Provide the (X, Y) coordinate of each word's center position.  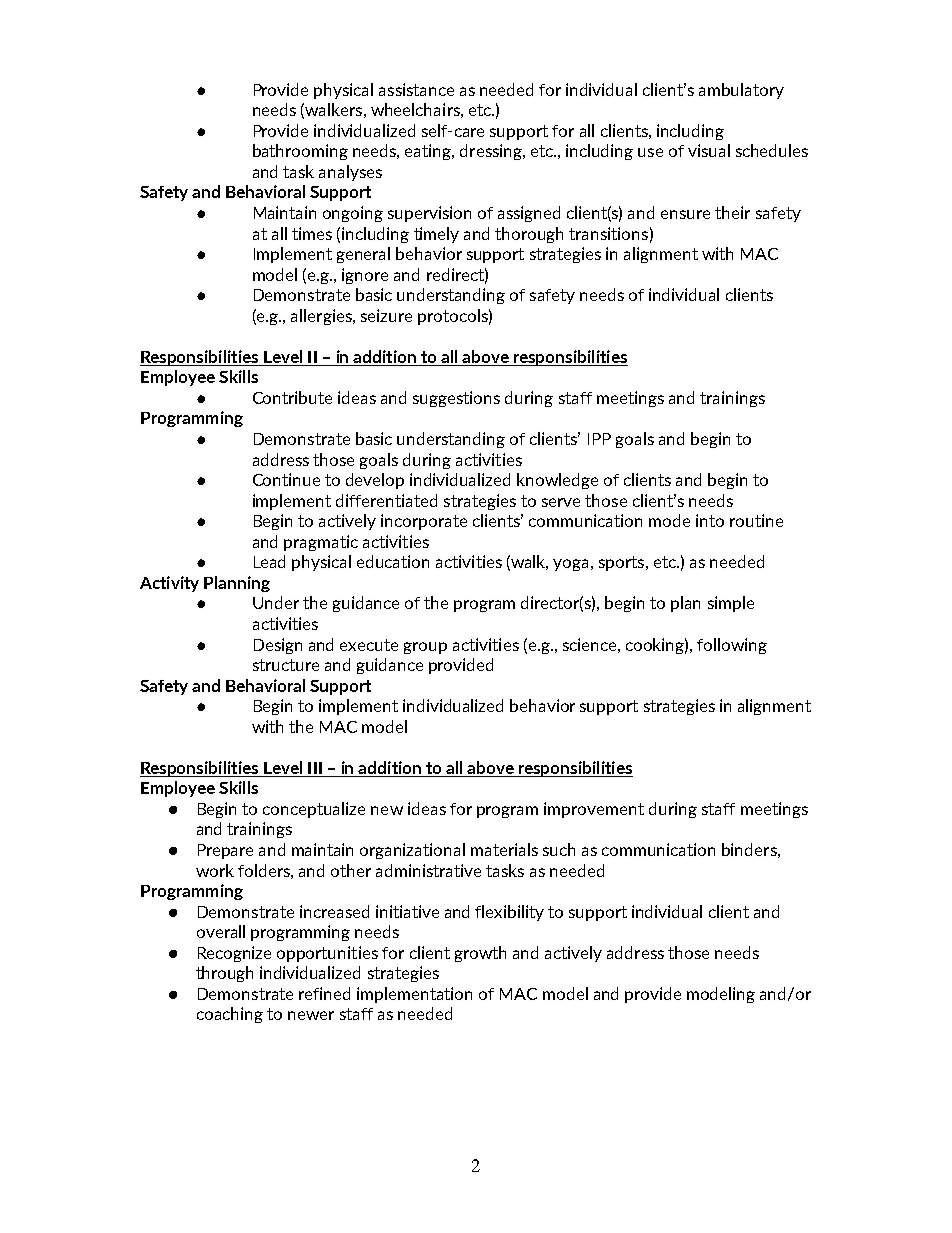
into (710, 520)
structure (286, 665)
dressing (492, 152)
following (732, 646)
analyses (350, 173)
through (224, 974)
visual (709, 150)
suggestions (456, 399)
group (425, 648)
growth (480, 954)
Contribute (292, 397)
